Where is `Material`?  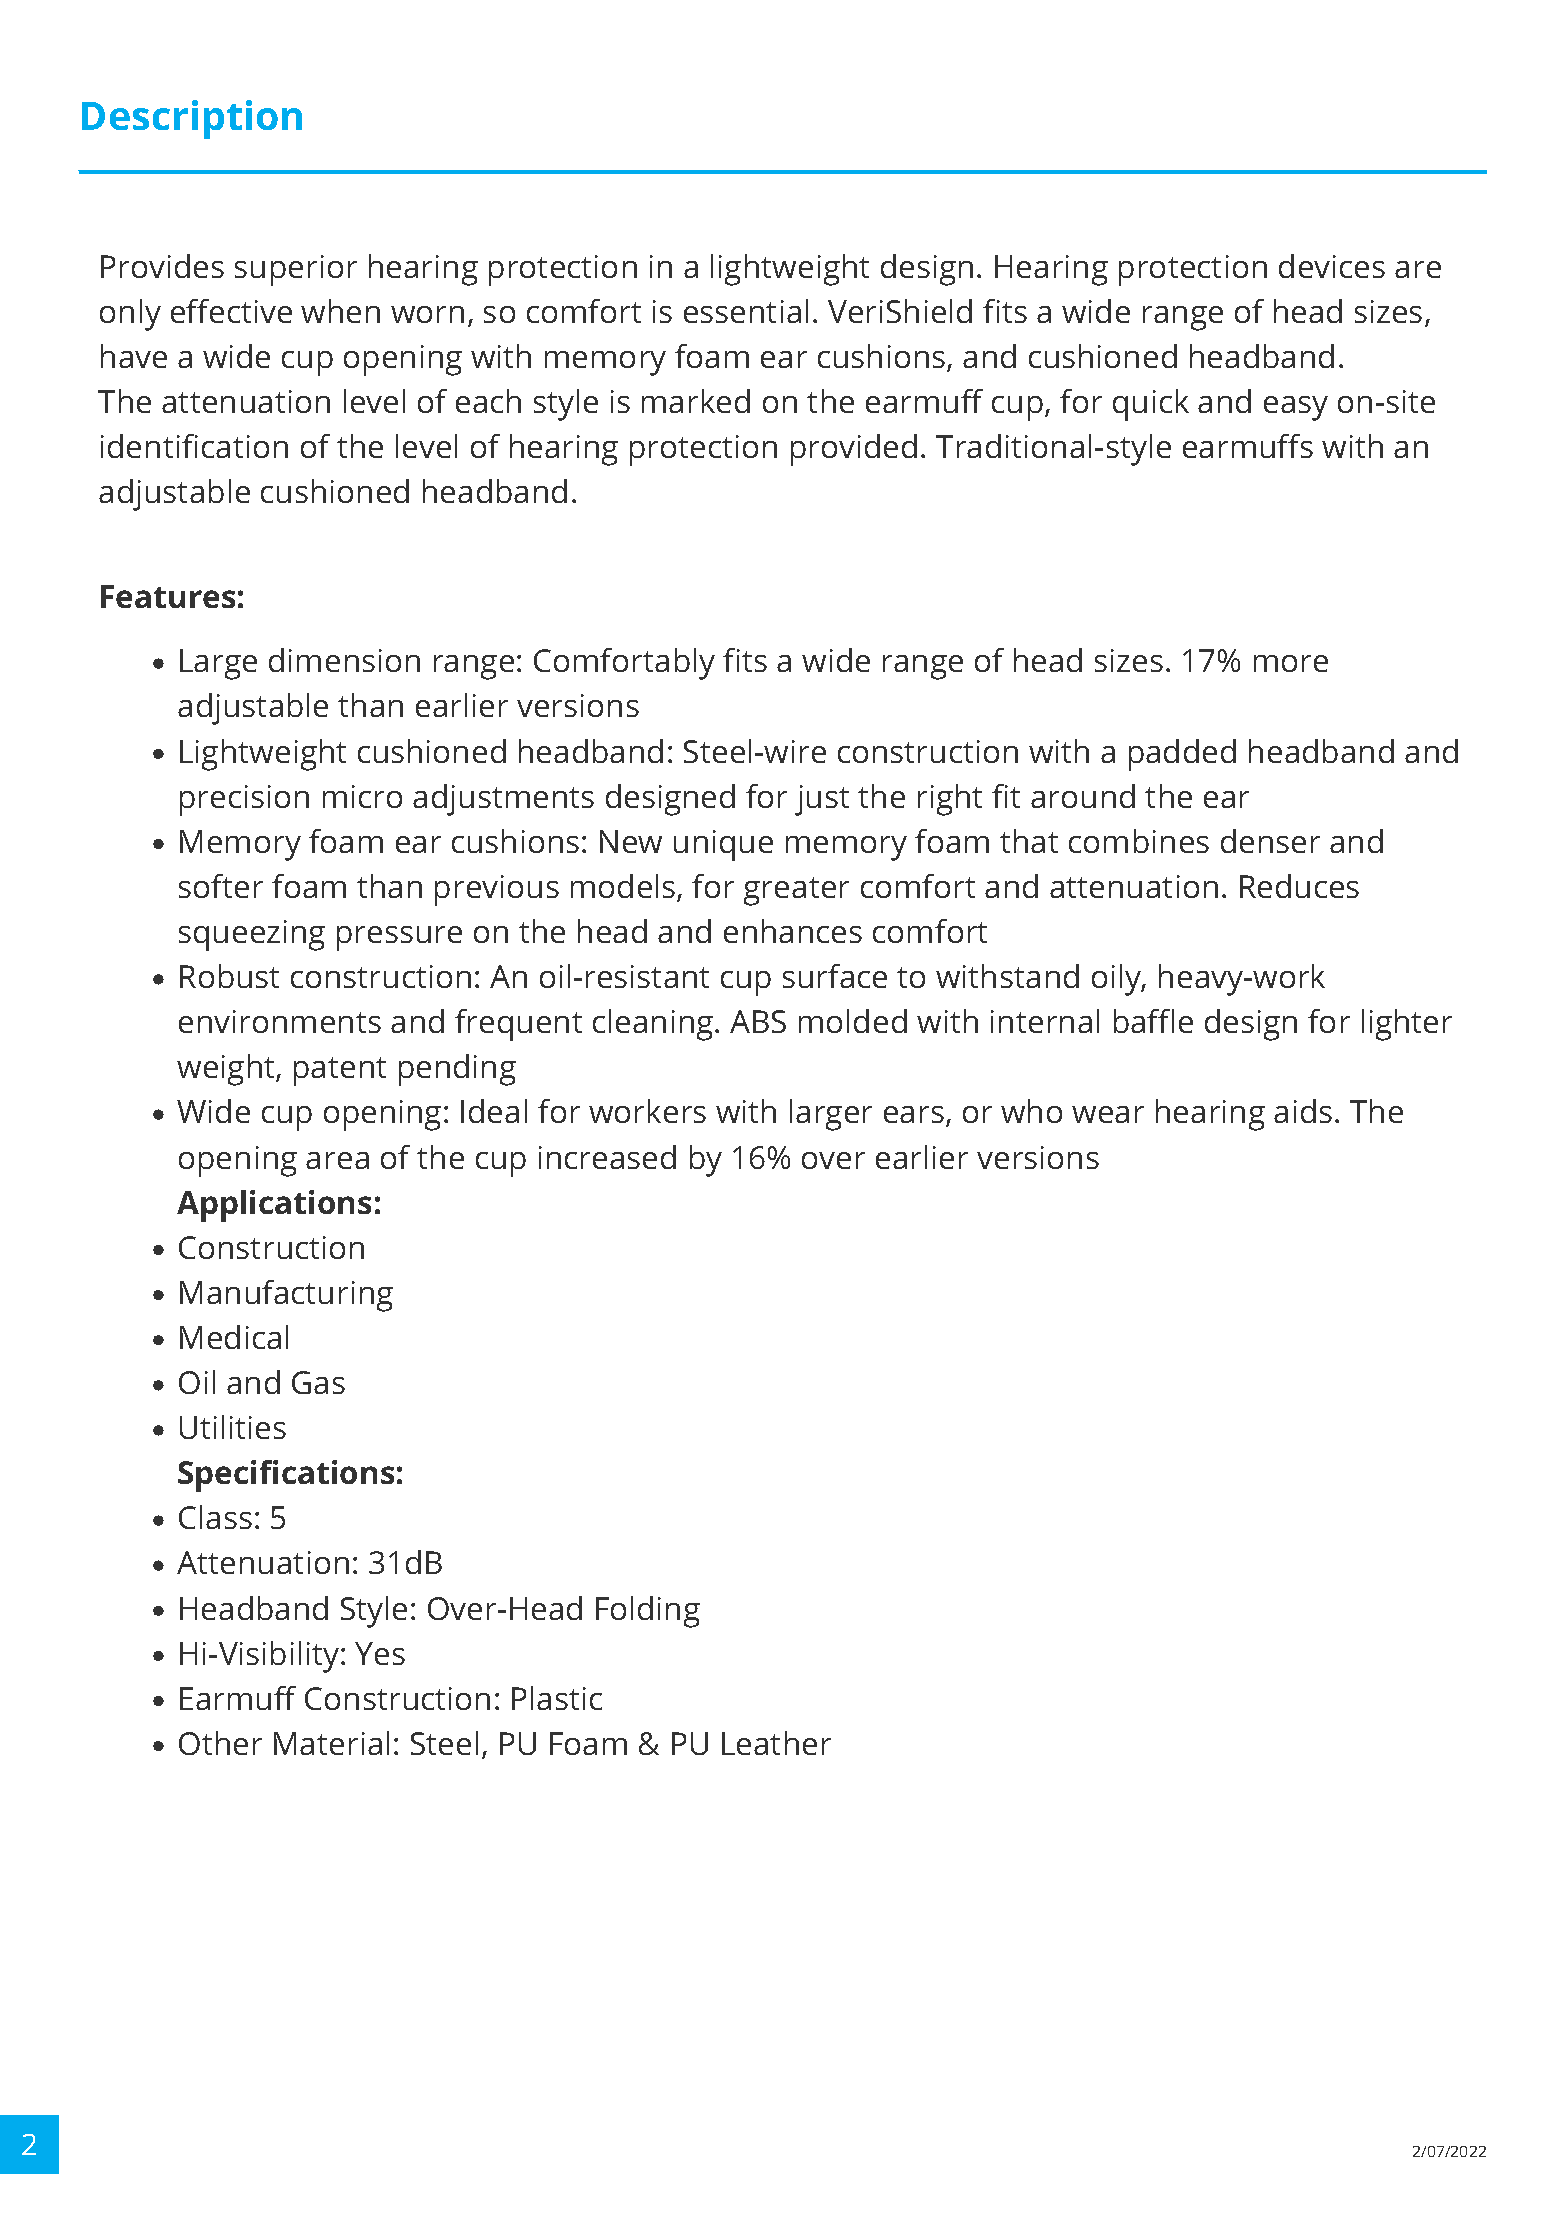 Material is located at coordinates (331, 1743).
